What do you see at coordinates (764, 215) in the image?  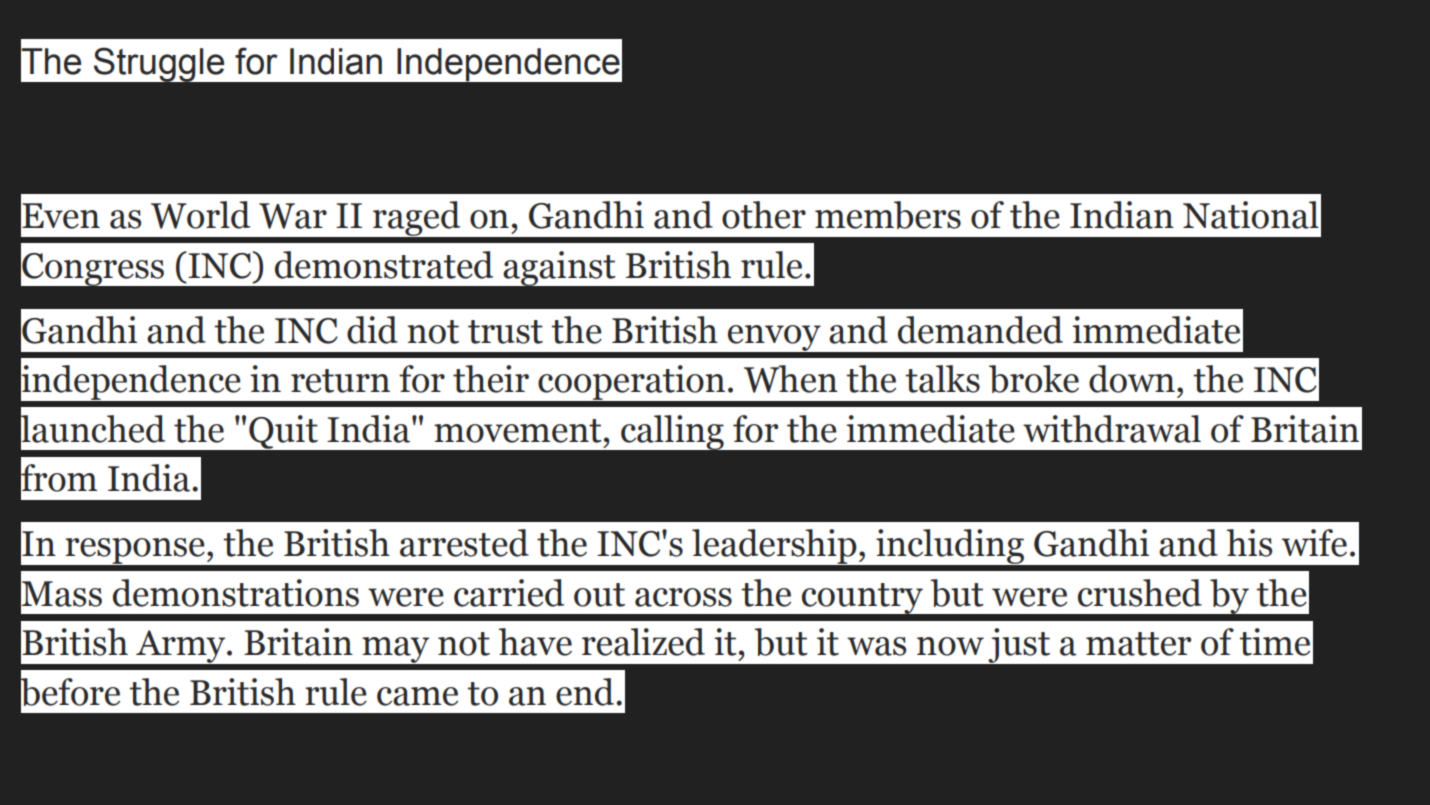 I see `other` at bounding box center [764, 215].
